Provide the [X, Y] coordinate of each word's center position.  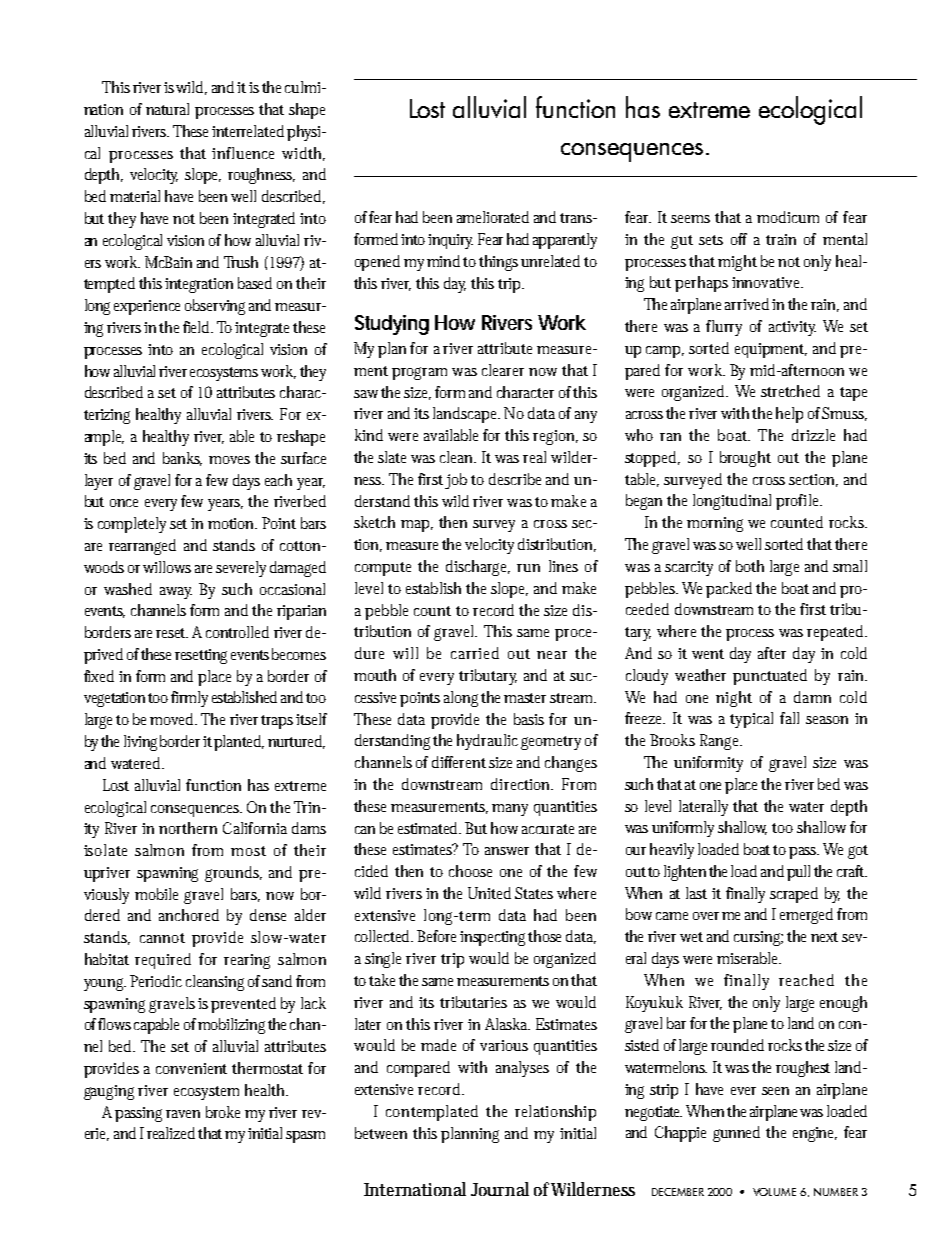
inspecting [494, 938]
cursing [758, 938]
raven [183, 1114]
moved [173, 719]
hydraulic [487, 742]
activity [792, 328]
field [197, 327]
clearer [503, 370]
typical [751, 720]
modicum [788, 217]
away [176, 593]
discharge [478, 568]
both [750, 566]
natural [167, 109]
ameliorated [493, 217]
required [163, 961]
